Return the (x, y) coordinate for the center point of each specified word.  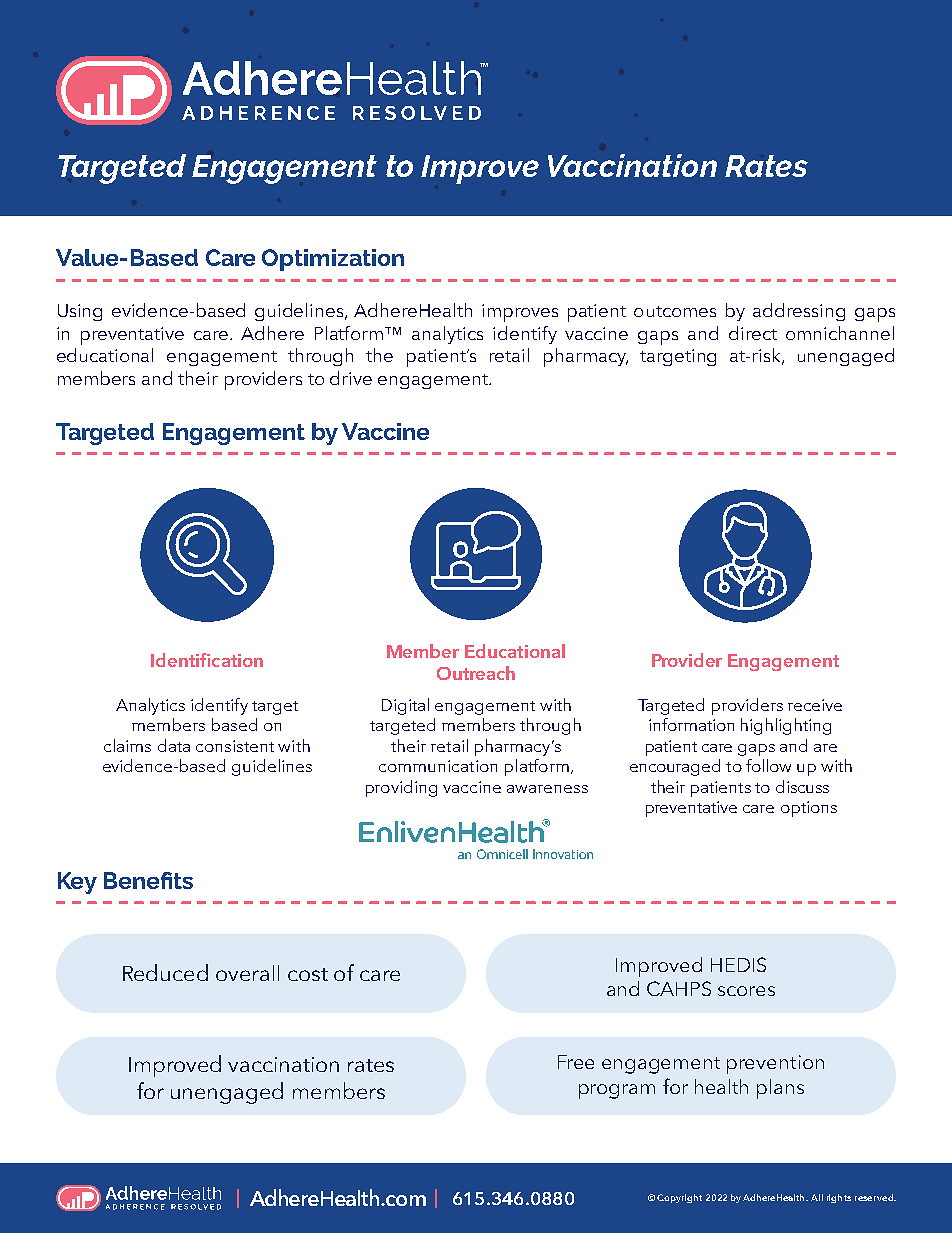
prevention (775, 1064)
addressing (799, 312)
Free (576, 1062)
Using (80, 312)
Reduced (165, 972)
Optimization (333, 260)
